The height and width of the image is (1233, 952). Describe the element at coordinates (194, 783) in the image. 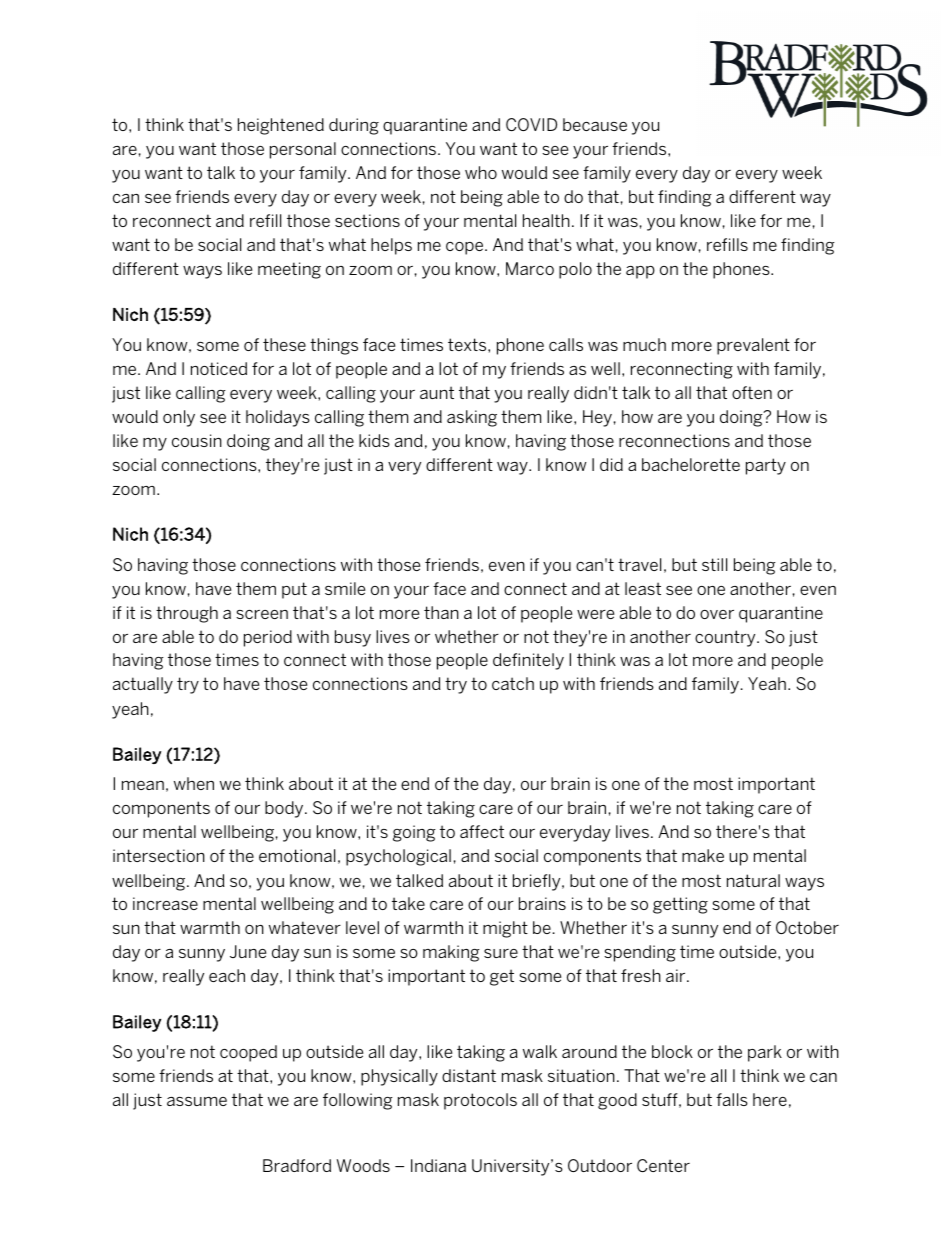

I see `when` at that location.
